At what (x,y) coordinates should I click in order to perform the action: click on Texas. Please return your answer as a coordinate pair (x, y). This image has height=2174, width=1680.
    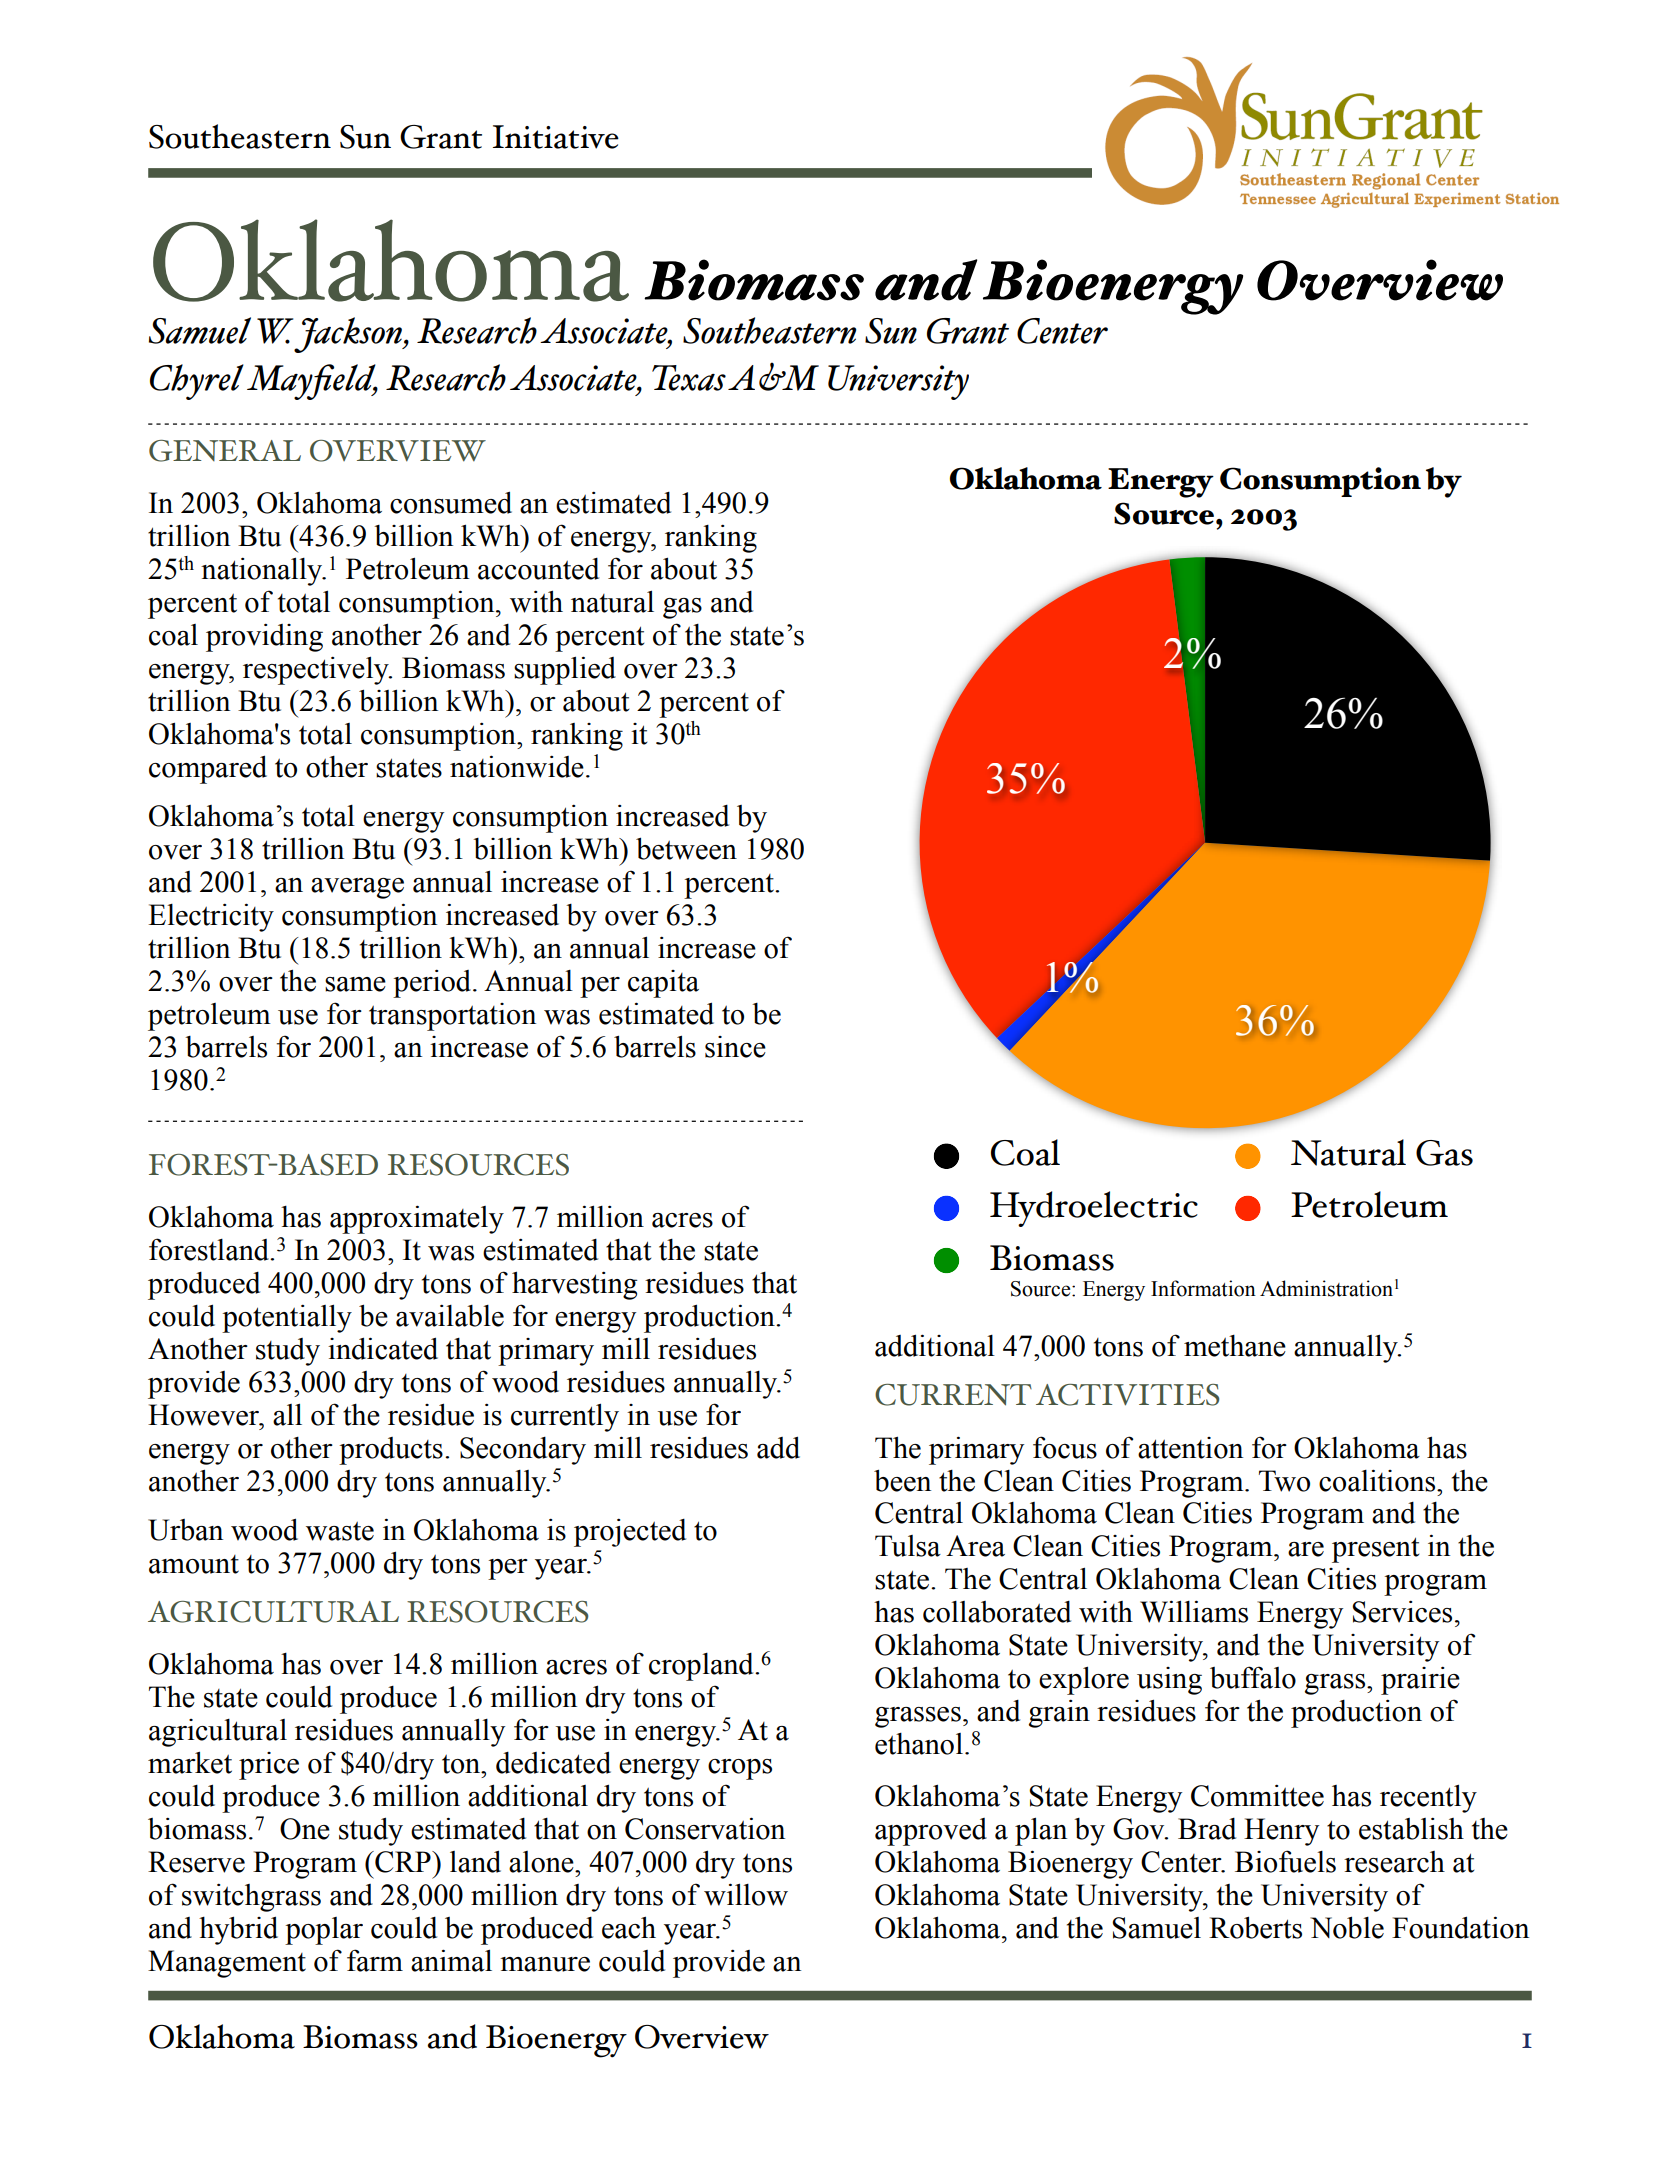
    Looking at the image, I should click on (689, 378).
